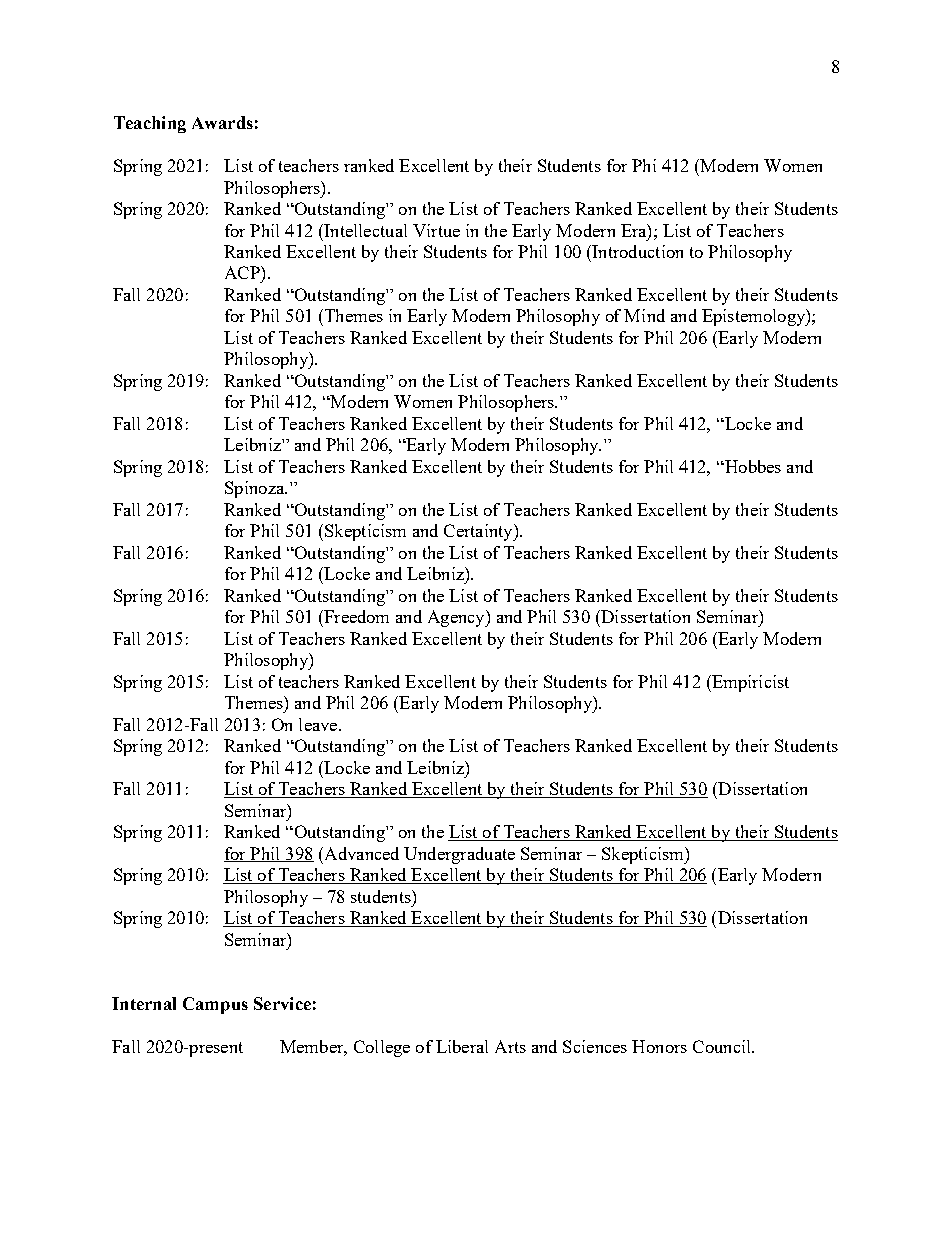  I want to click on Liberal, so click(462, 1046).
